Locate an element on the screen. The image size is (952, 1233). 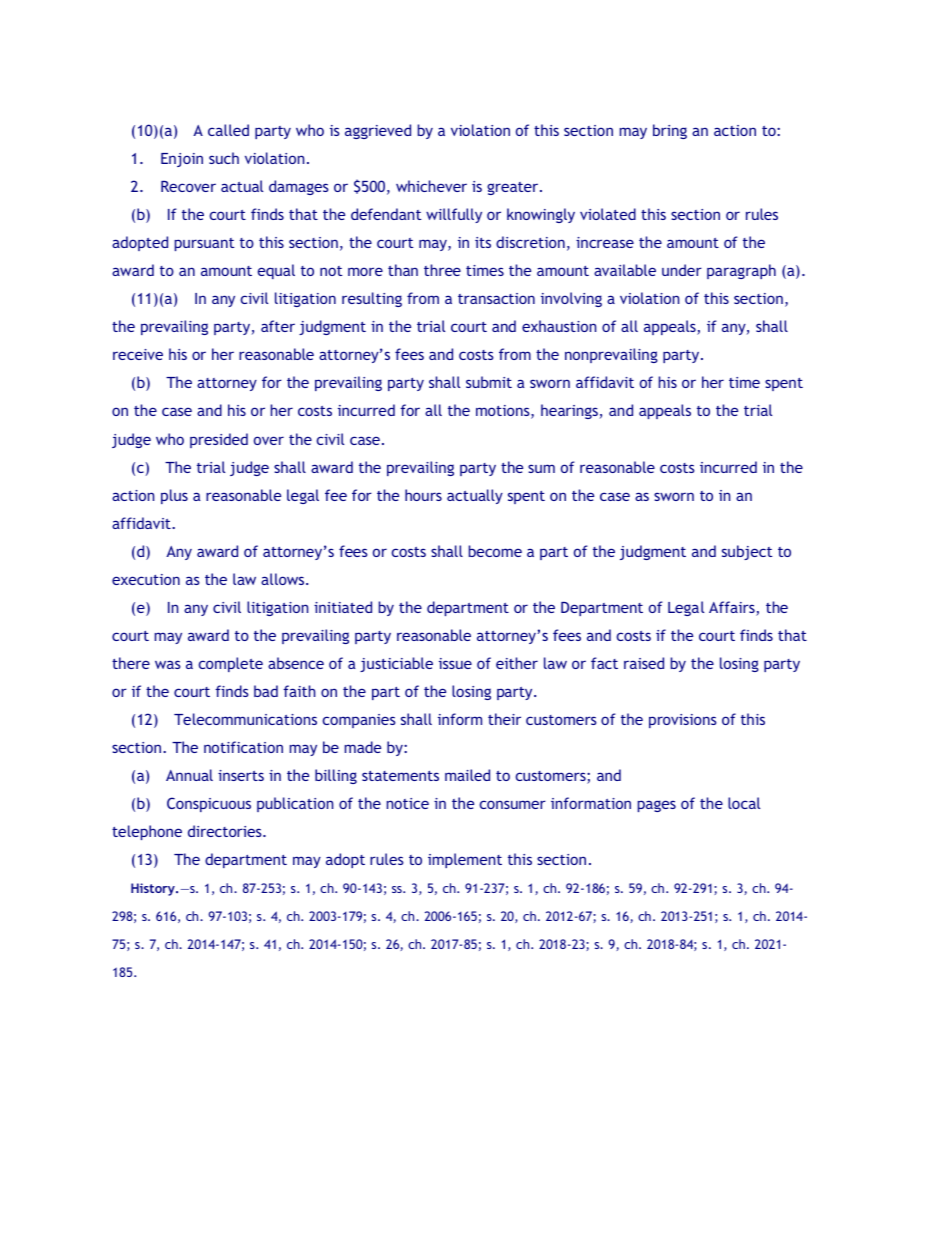
pages is located at coordinates (657, 806).
